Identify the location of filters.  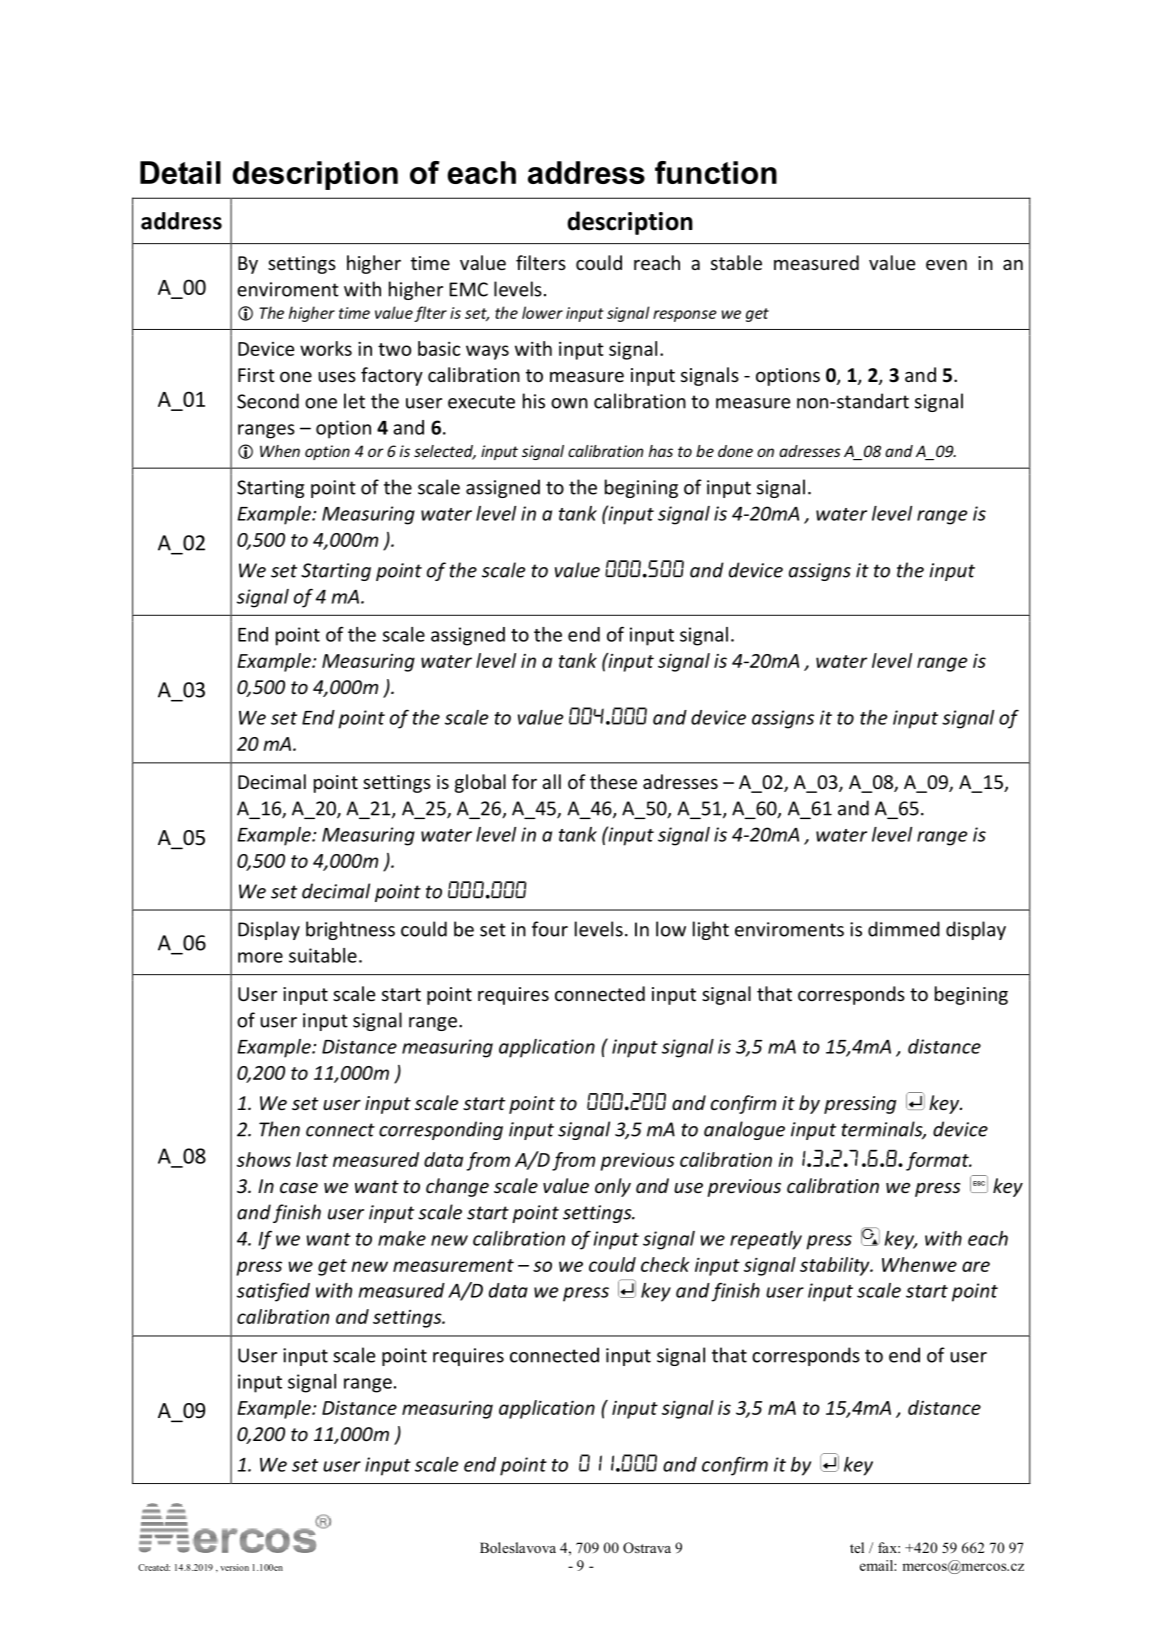
(541, 262).
